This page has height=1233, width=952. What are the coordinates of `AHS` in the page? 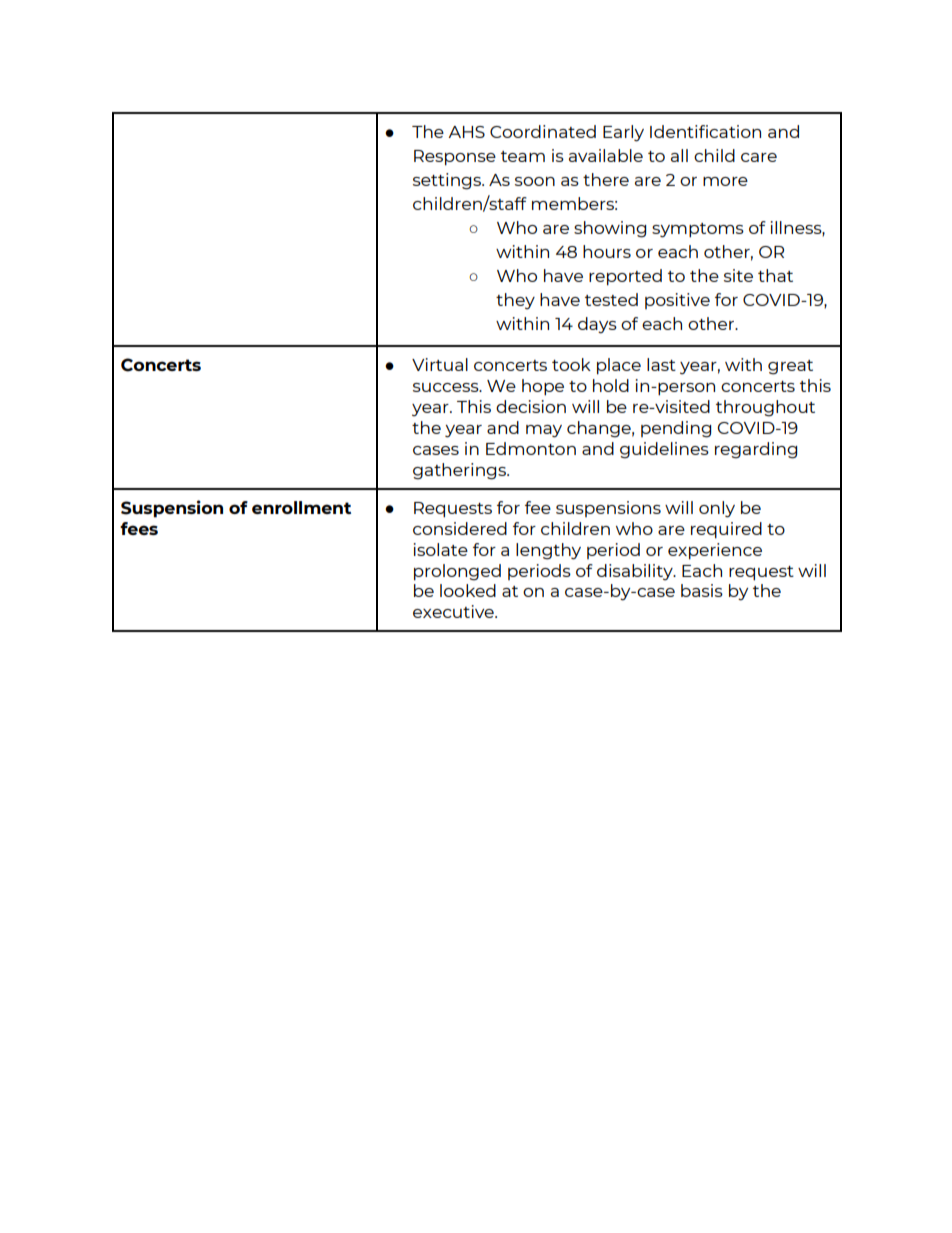 It's located at (466, 132).
